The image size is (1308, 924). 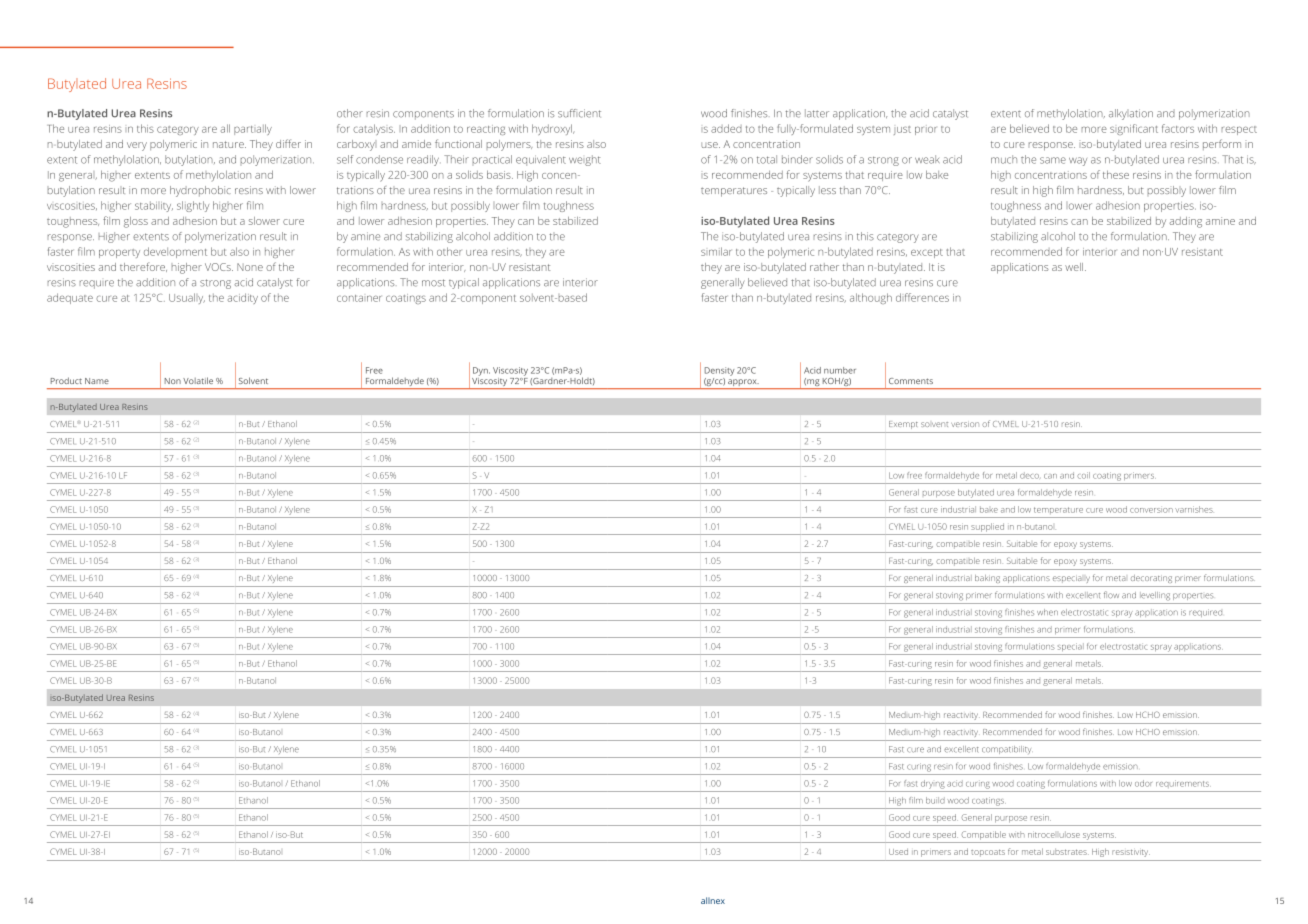 I want to click on Used, so click(x=898, y=852).
